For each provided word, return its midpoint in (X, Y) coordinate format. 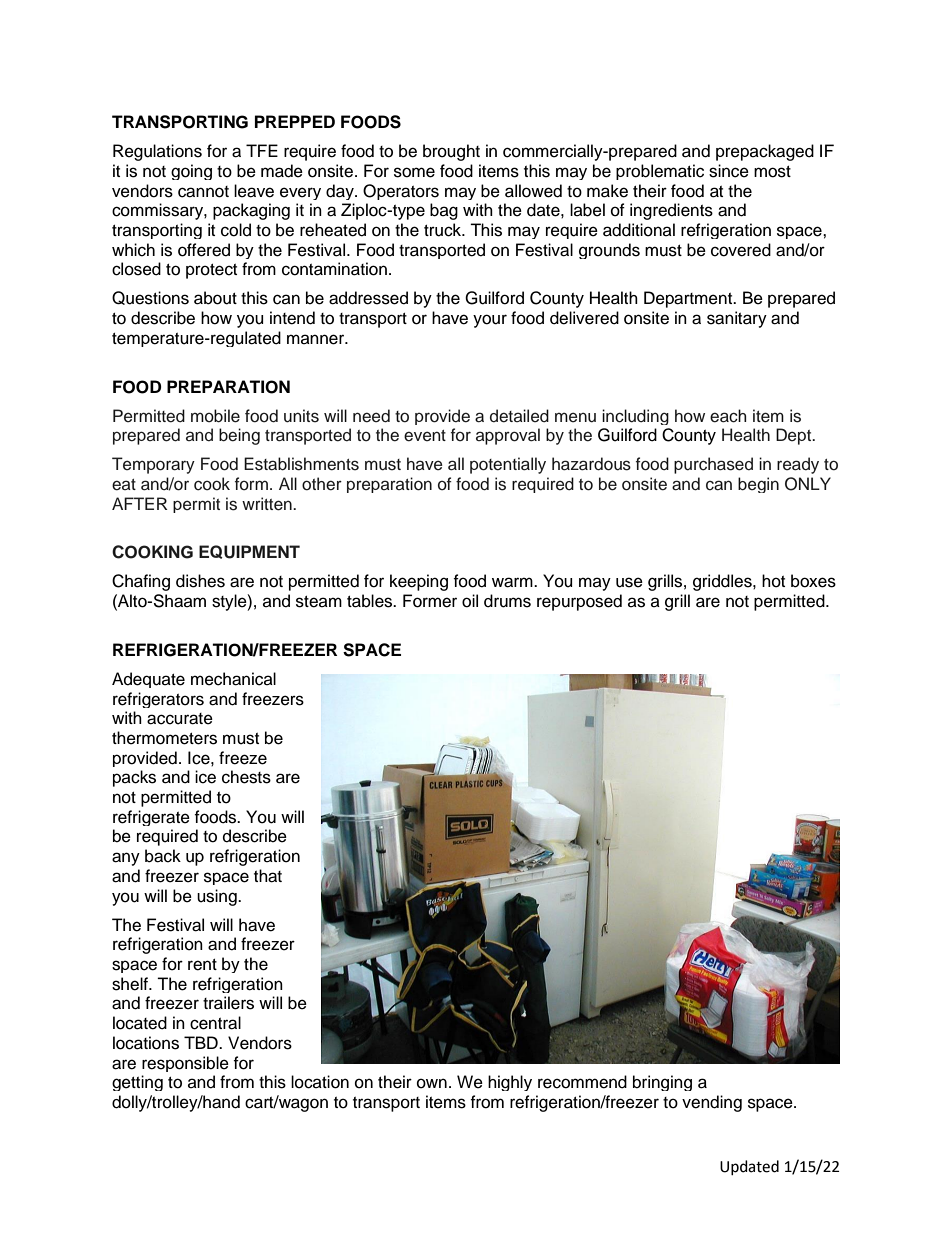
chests (246, 777)
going (191, 172)
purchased (713, 465)
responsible (185, 1064)
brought (451, 152)
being (239, 436)
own (432, 1083)
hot (773, 581)
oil (470, 601)
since (729, 171)
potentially (508, 465)
